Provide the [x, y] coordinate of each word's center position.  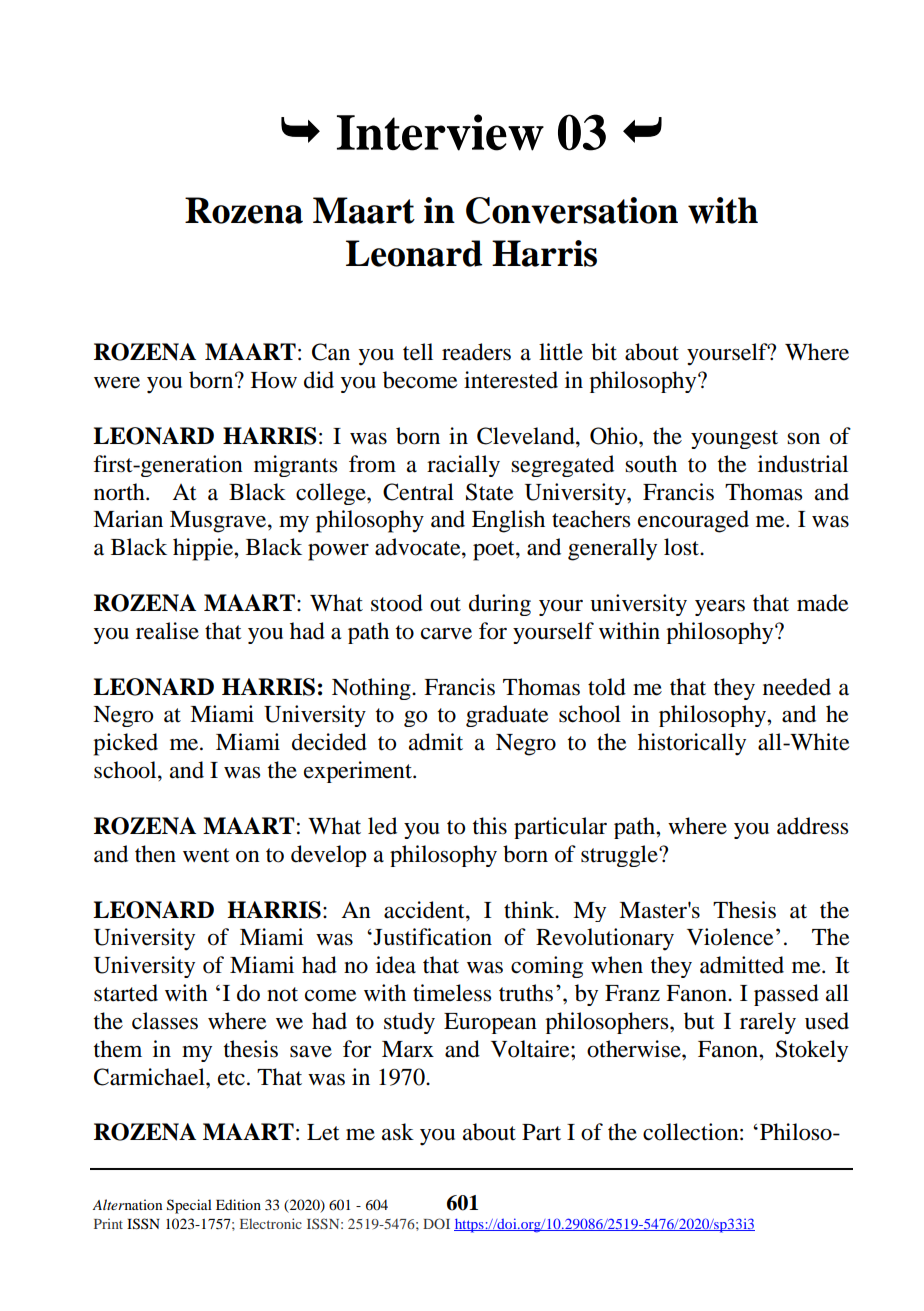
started [126, 993]
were [117, 383]
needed [797, 687]
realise [167, 631]
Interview [440, 132]
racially [463, 466]
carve [446, 634]
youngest [734, 439]
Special [189, 1206]
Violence [730, 937]
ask [398, 1132]
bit [604, 352]
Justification [431, 937]
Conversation [572, 210]
